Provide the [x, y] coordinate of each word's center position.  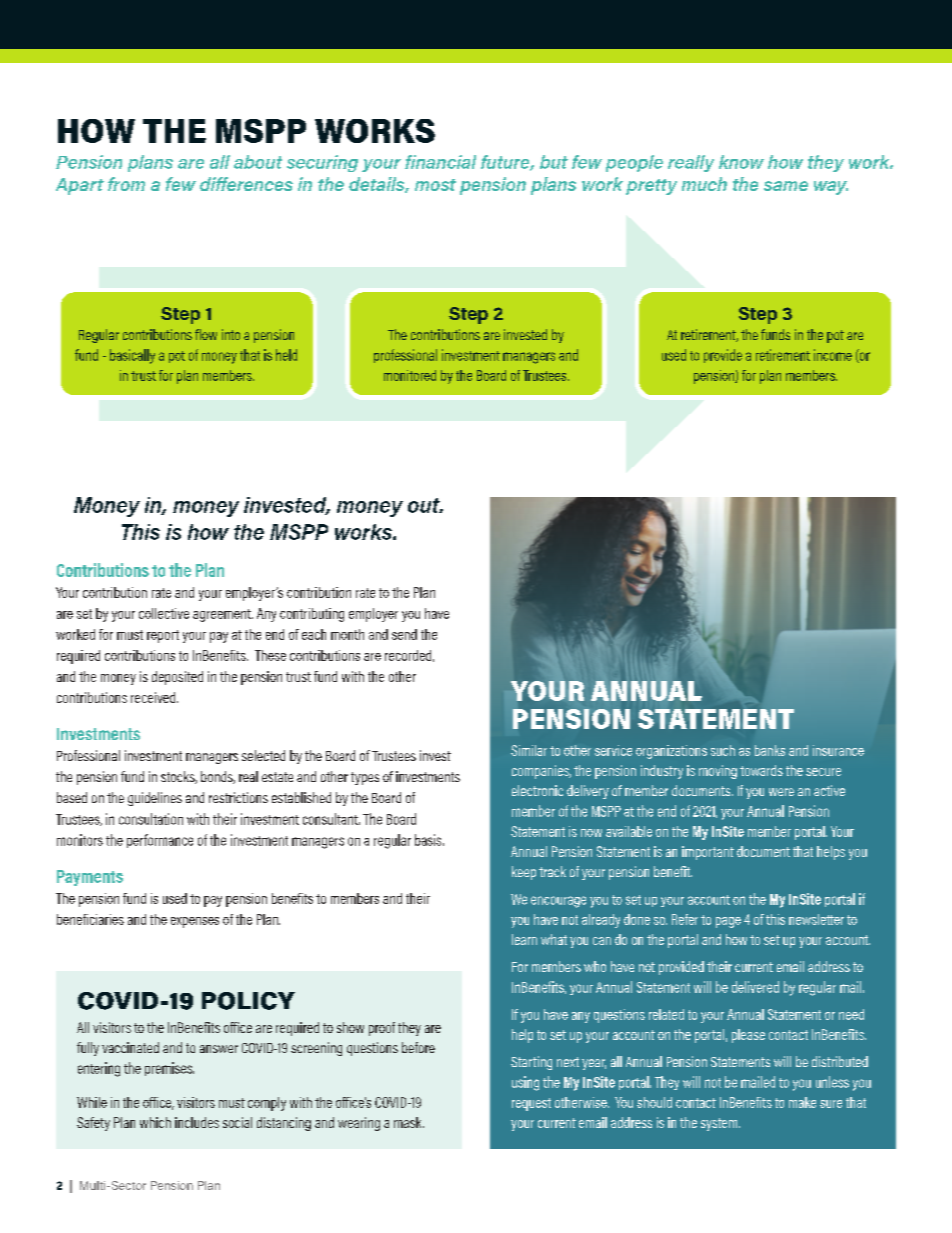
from [126, 184]
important [708, 853]
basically [132, 356]
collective [164, 613]
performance [160, 841]
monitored [410, 375]
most [435, 185]
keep [524, 873]
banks [770, 750]
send [404, 634]
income [833, 355]
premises [169, 1069]
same [786, 186]
